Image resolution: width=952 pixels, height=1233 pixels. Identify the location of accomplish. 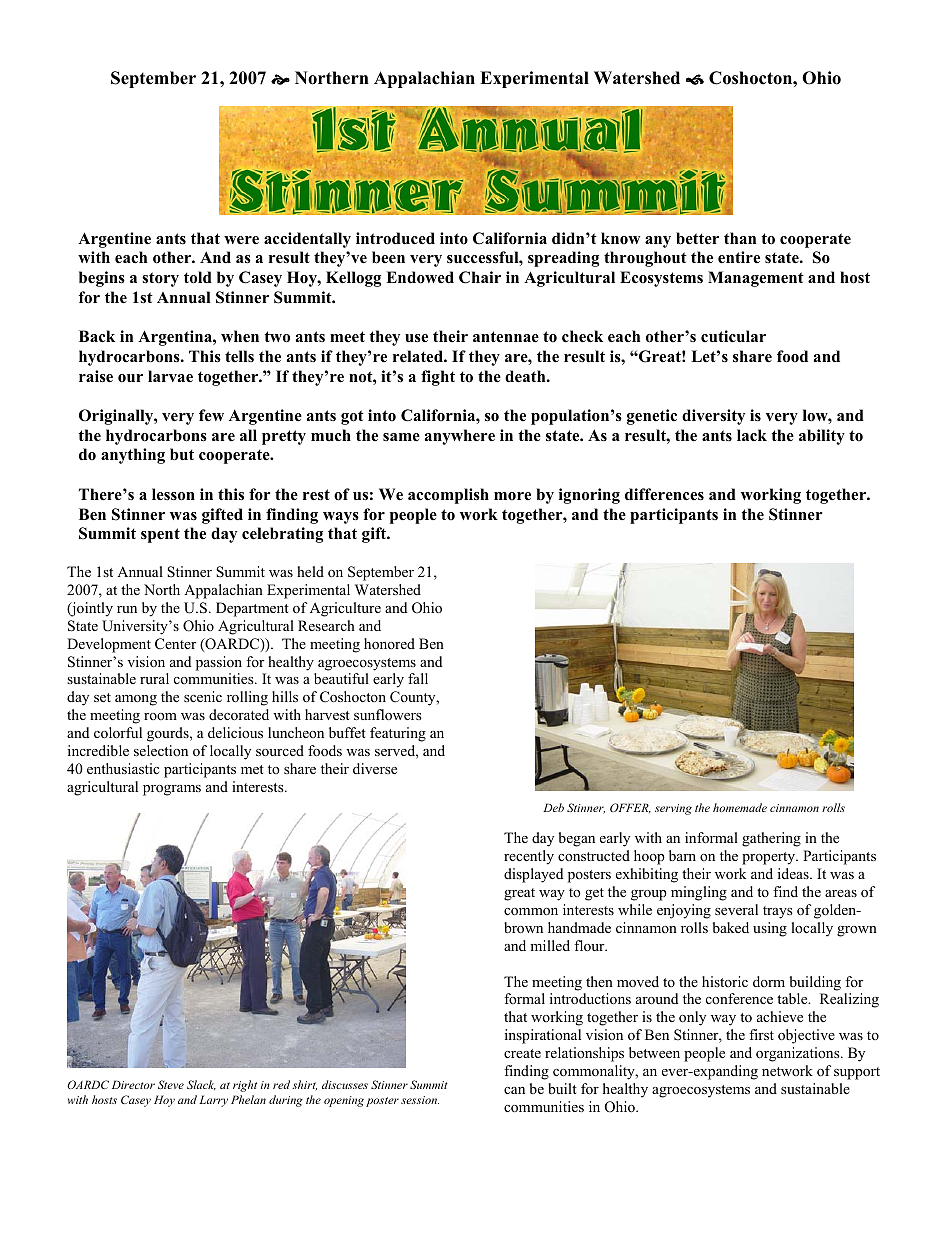
(448, 496).
